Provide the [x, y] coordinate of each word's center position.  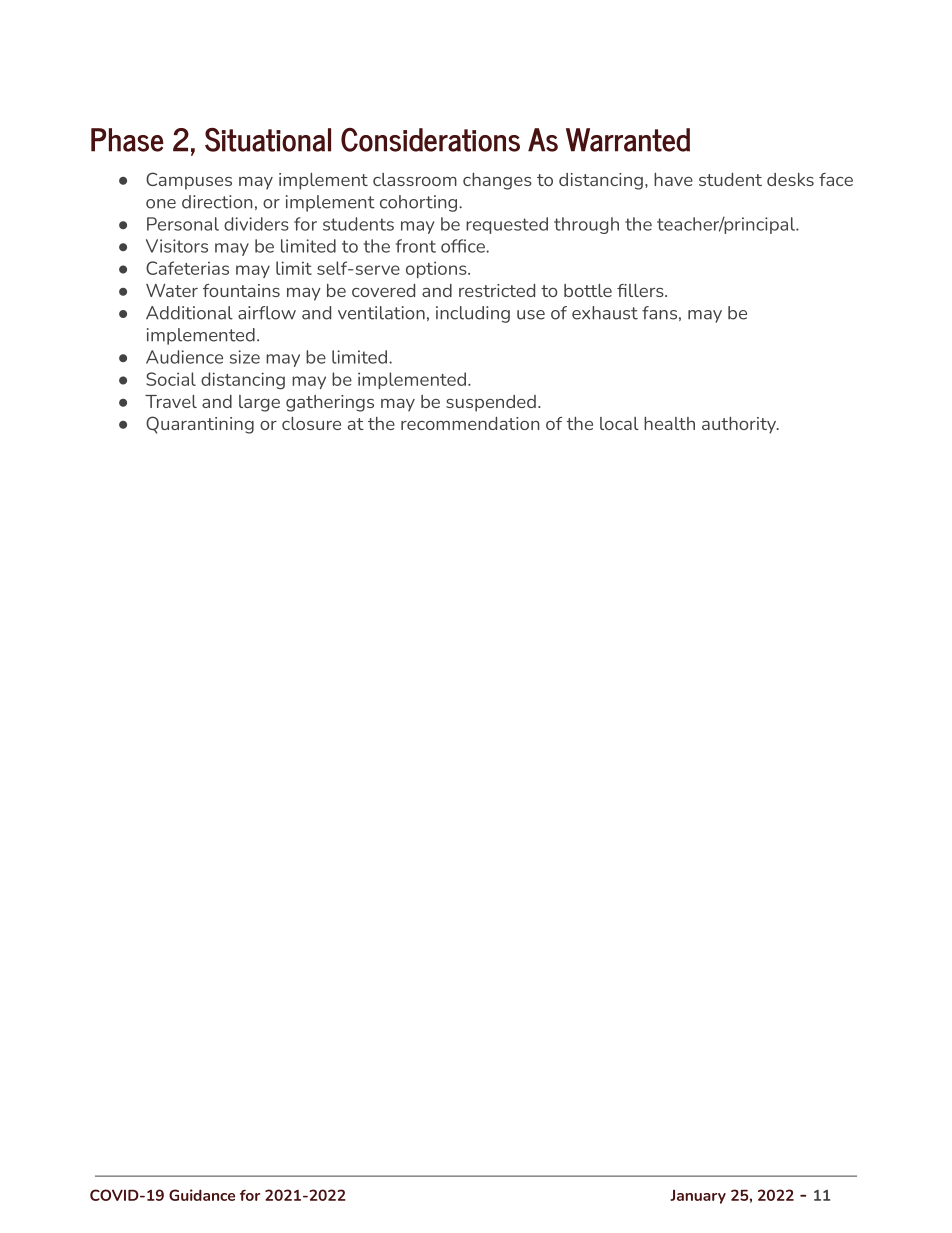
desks [790, 179]
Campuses [189, 181]
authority [740, 425]
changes [497, 181]
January [698, 1196]
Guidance [202, 1195]
